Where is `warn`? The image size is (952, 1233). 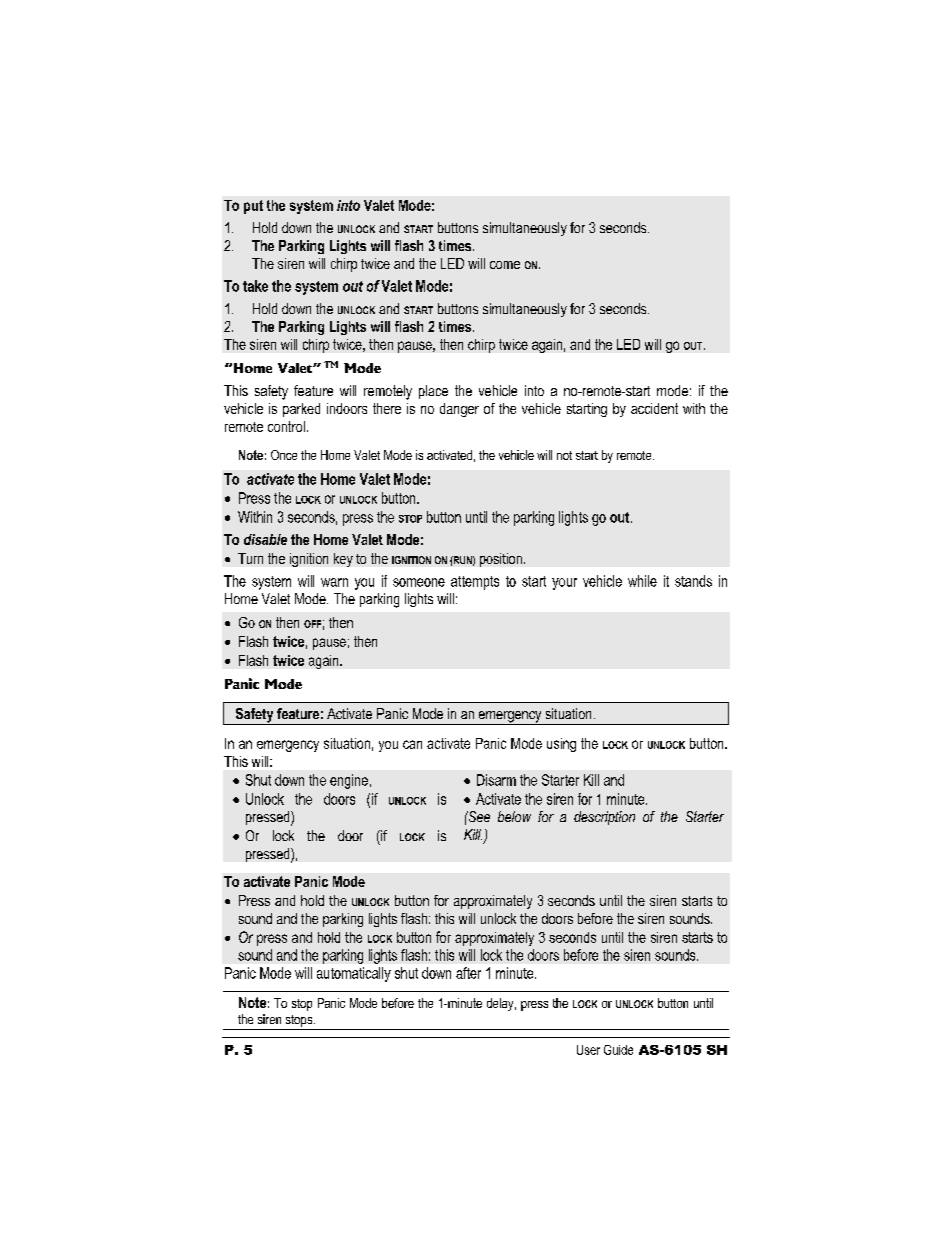
warn is located at coordinates (334, 582).
